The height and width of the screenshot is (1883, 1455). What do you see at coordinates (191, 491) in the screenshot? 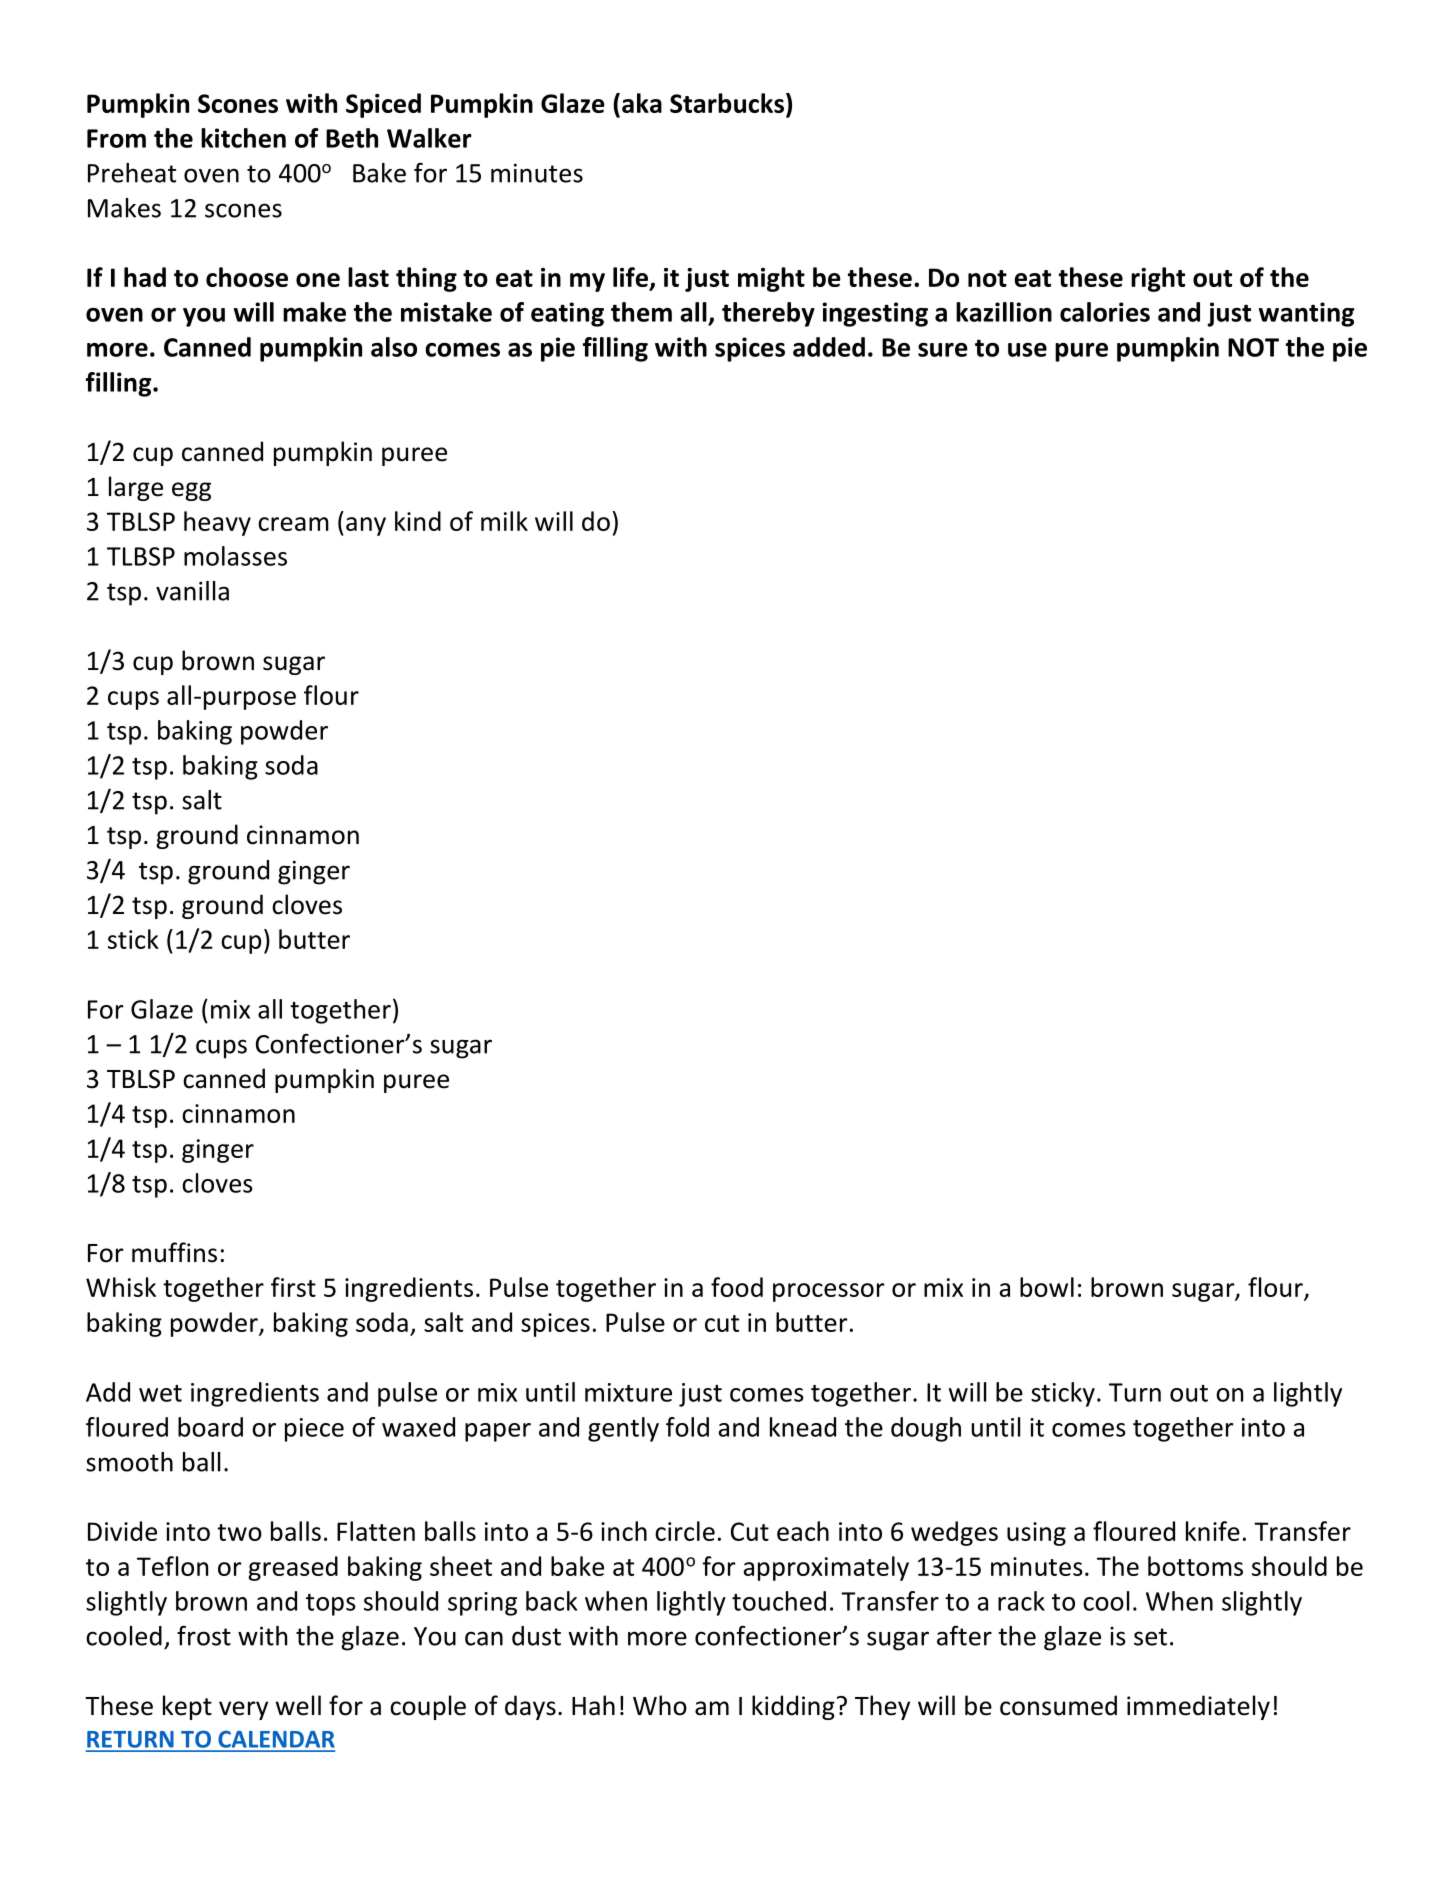
I see `egg` at bounding box center [191, 491].
